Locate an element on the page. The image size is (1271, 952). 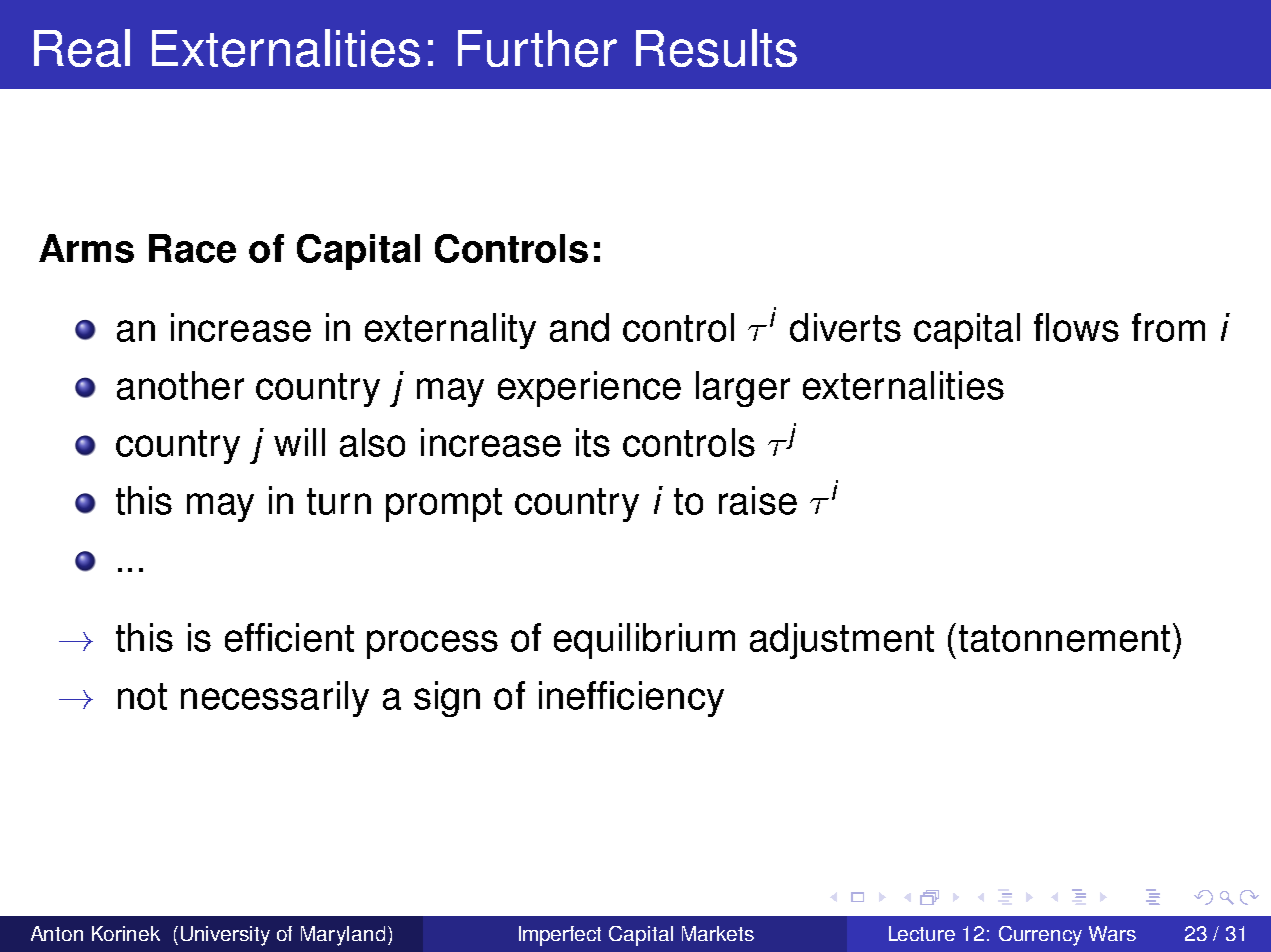
turn is located at coordinates (339, 501).
